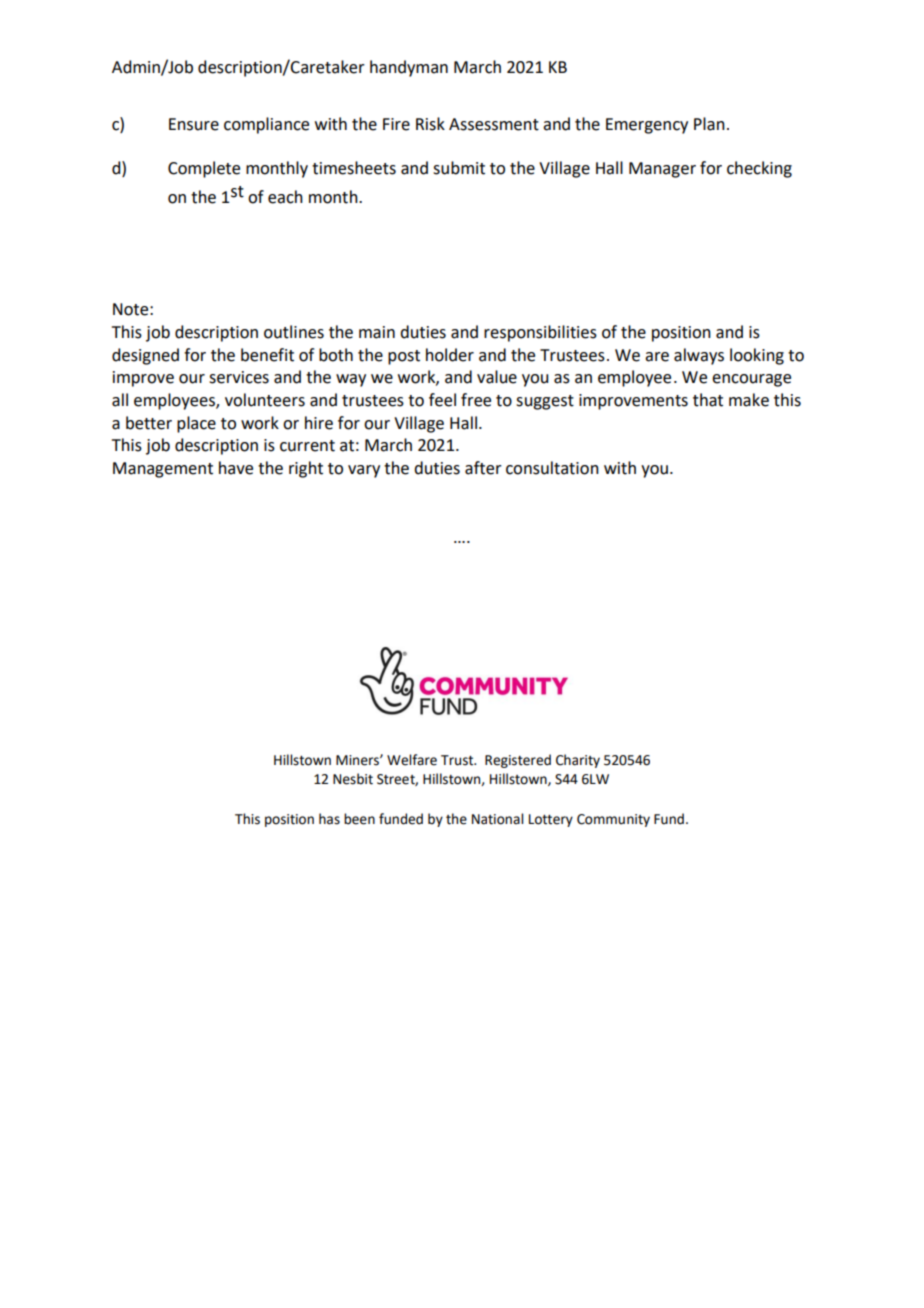  What do you see at coordinates (239, 377) in the screenshot?
I see `services` at bounding box center [239, 377].
